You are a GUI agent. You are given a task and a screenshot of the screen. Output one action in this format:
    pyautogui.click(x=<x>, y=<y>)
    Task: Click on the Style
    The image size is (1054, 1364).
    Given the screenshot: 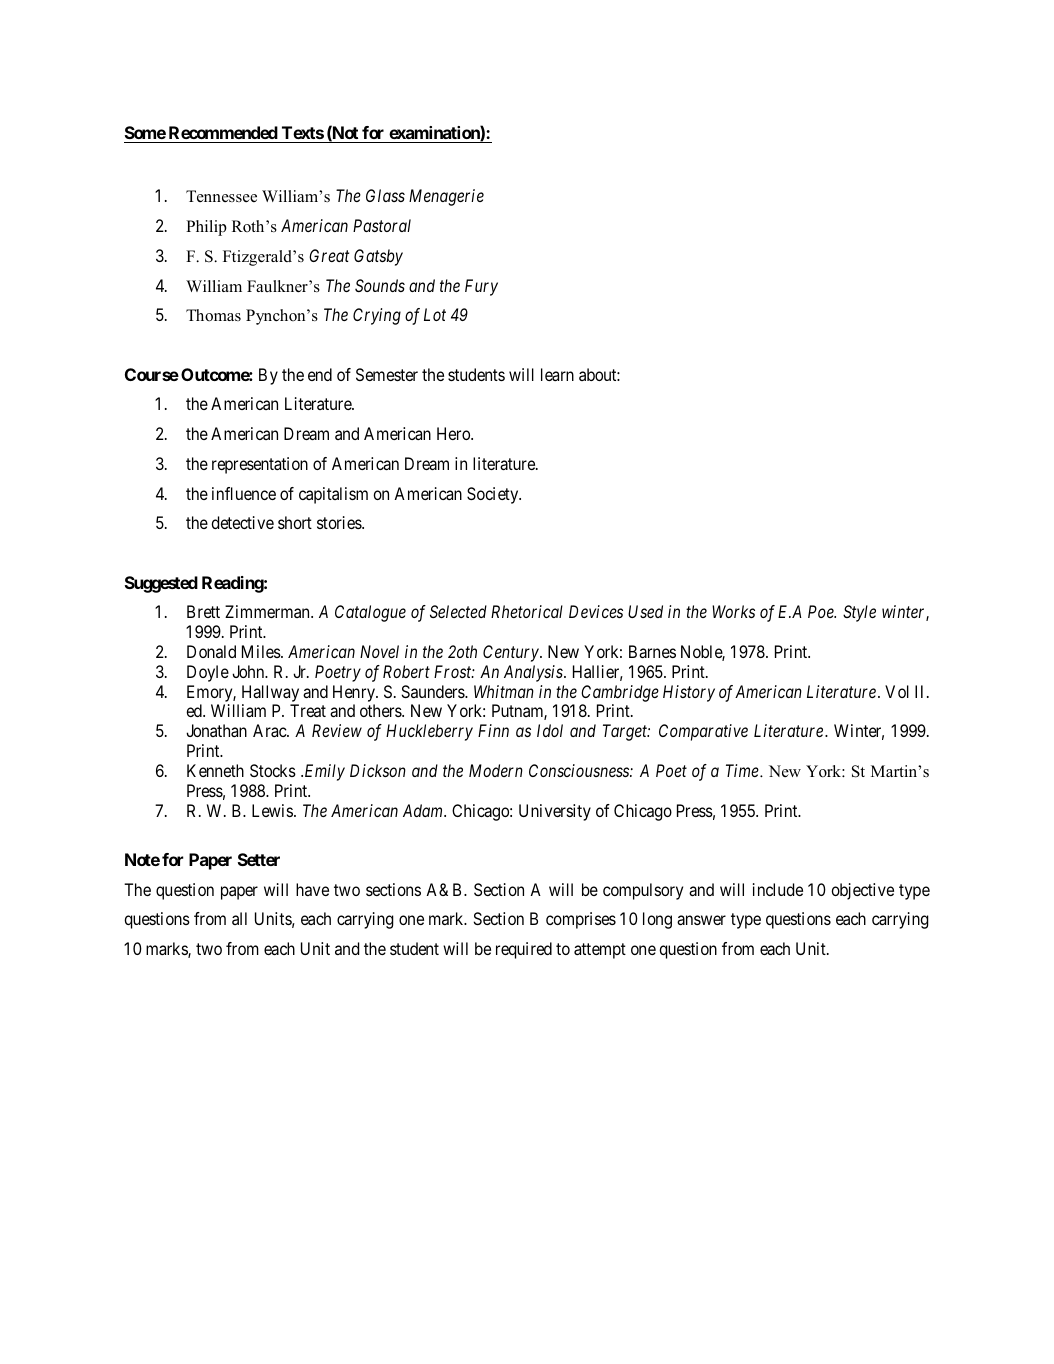 What is the action you would take?
    pyautogui.click(x=859, y=613)
